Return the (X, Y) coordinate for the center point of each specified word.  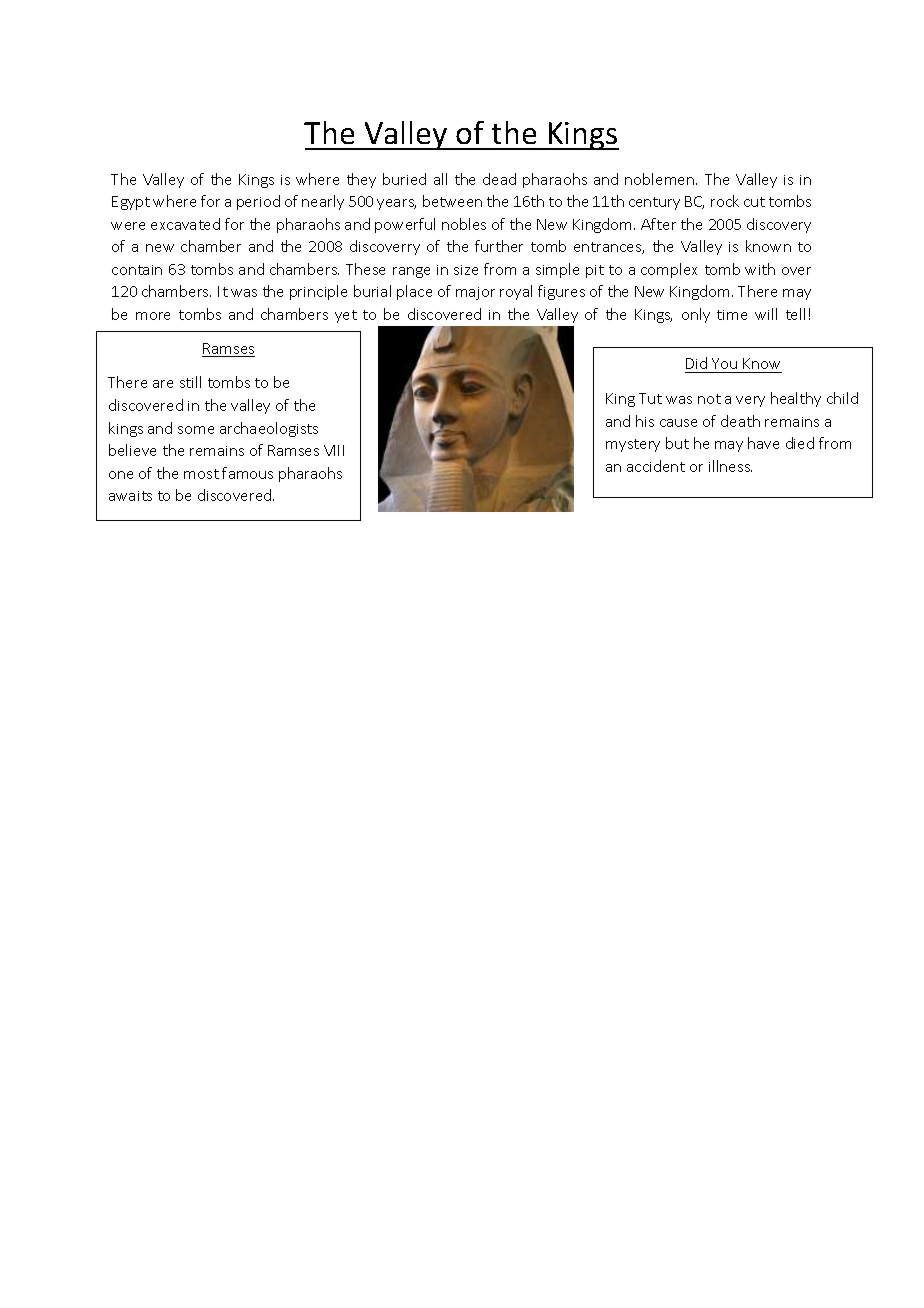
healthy (796, 399)
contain (137, 270)
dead (499, 179)
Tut (650, 398)
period (258, 202)
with (760, 269)
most (201, 474)
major (475, 293)
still (190, 382)
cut (754, 202)
